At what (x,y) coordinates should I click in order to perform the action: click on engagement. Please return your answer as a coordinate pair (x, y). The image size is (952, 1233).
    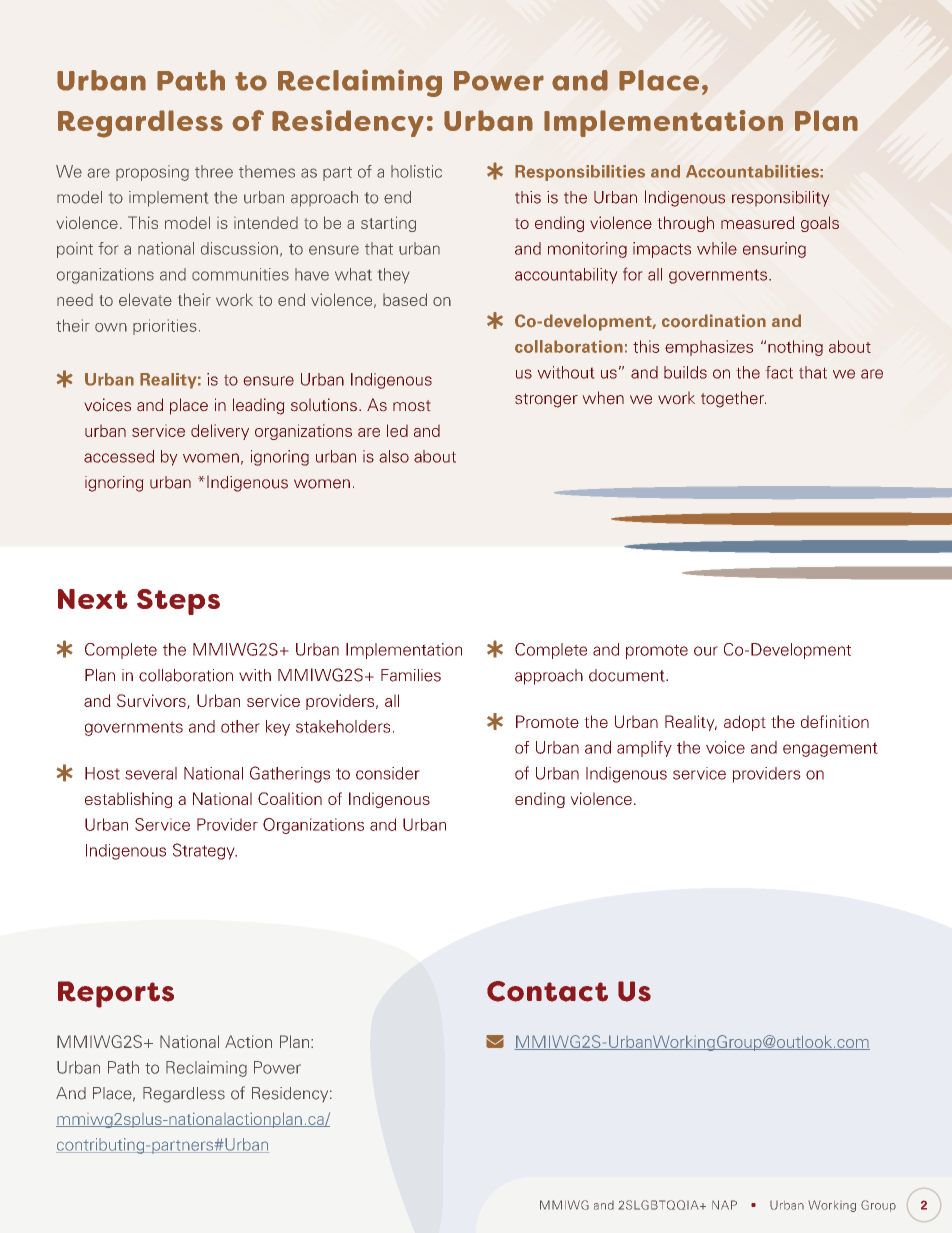
    Looking at the image, I should click on (830, 749).
